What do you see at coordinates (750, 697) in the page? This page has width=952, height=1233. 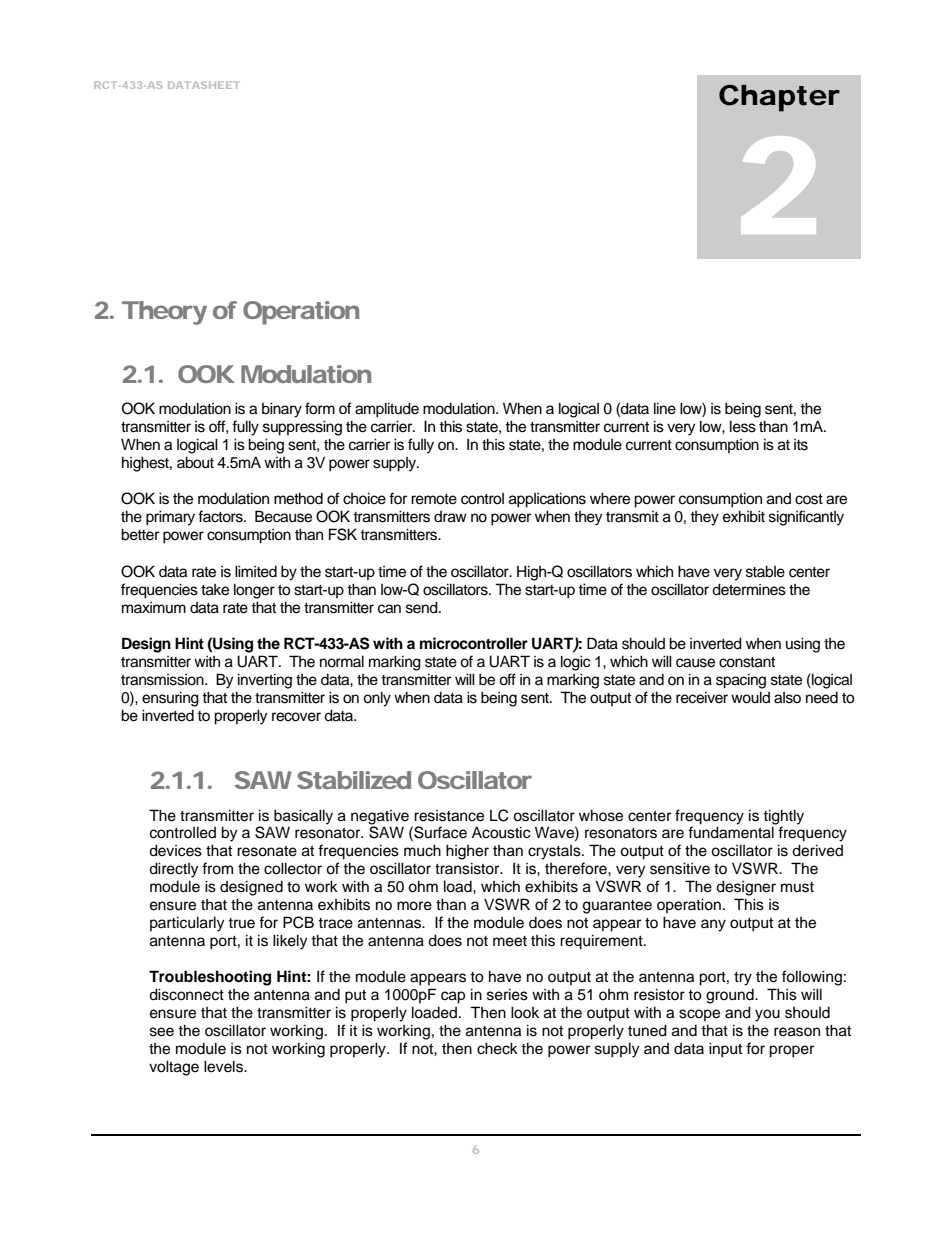 I see `would` at bounding box center [750, 697].
